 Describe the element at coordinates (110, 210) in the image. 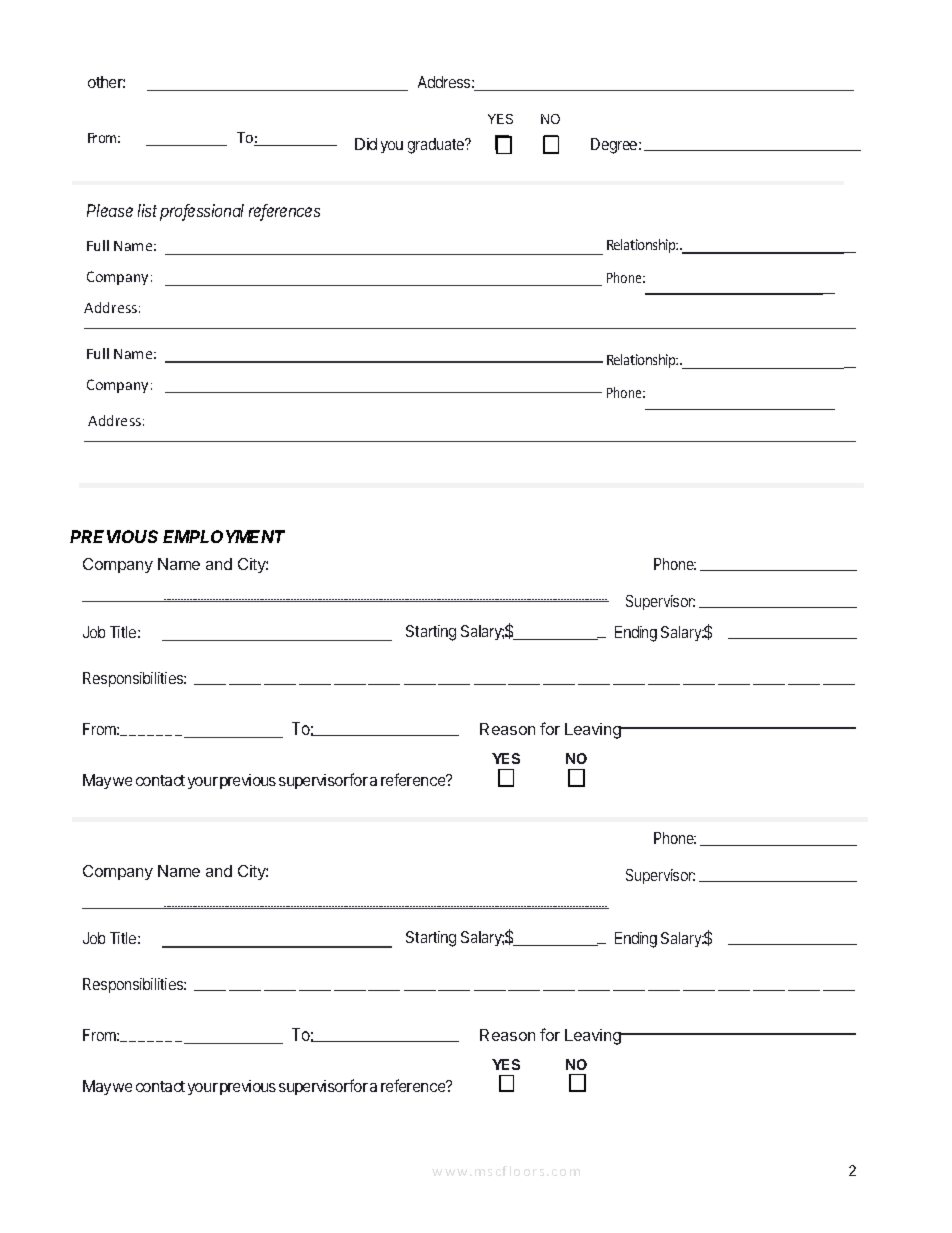

I see `Please` at that location.
